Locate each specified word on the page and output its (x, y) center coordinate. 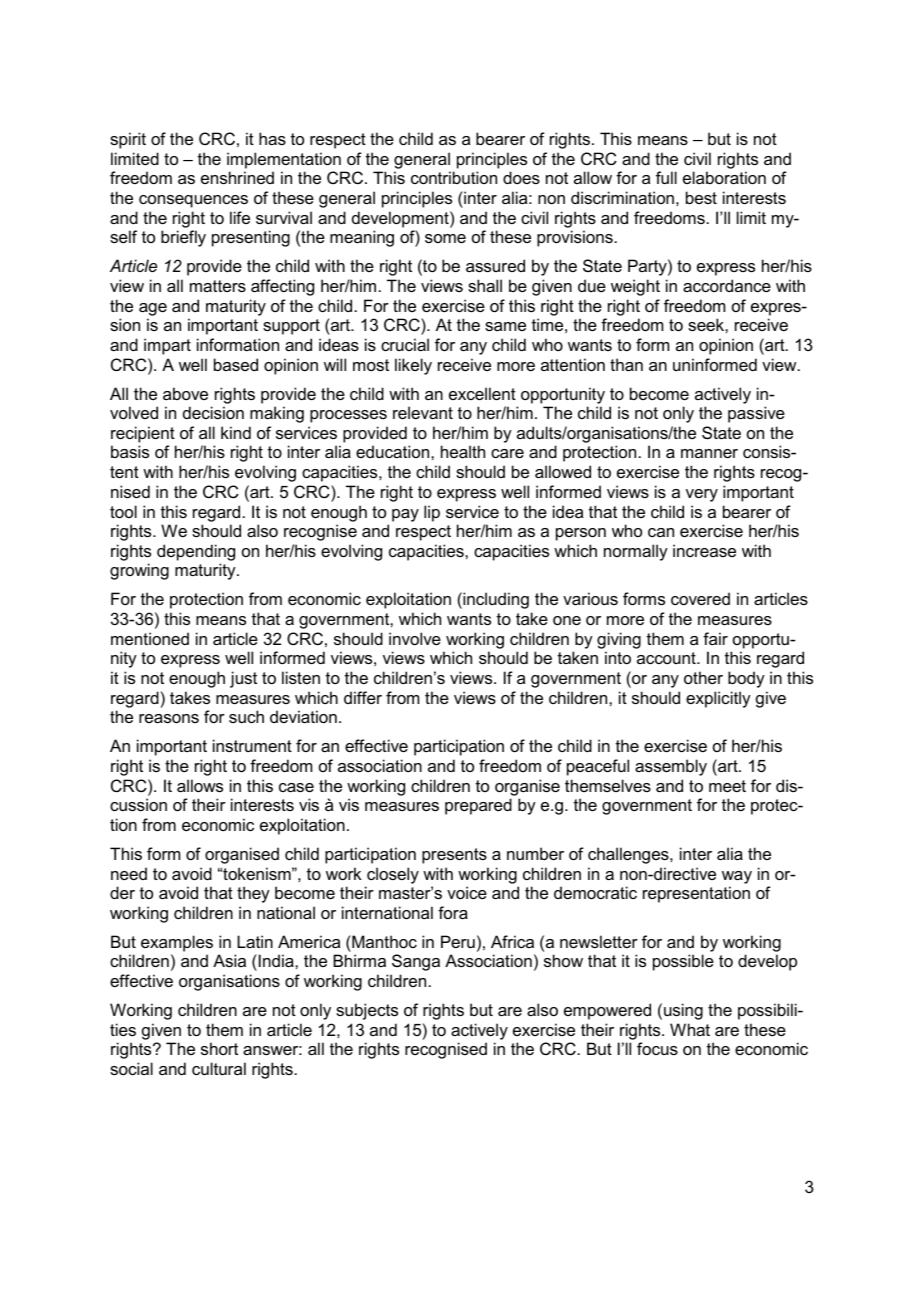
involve (415, 638)
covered (700, 598)
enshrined (237, 177)
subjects (367, 1011)
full (666, 177)
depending (196, 552)
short (219, 1048)
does (521, 177)
